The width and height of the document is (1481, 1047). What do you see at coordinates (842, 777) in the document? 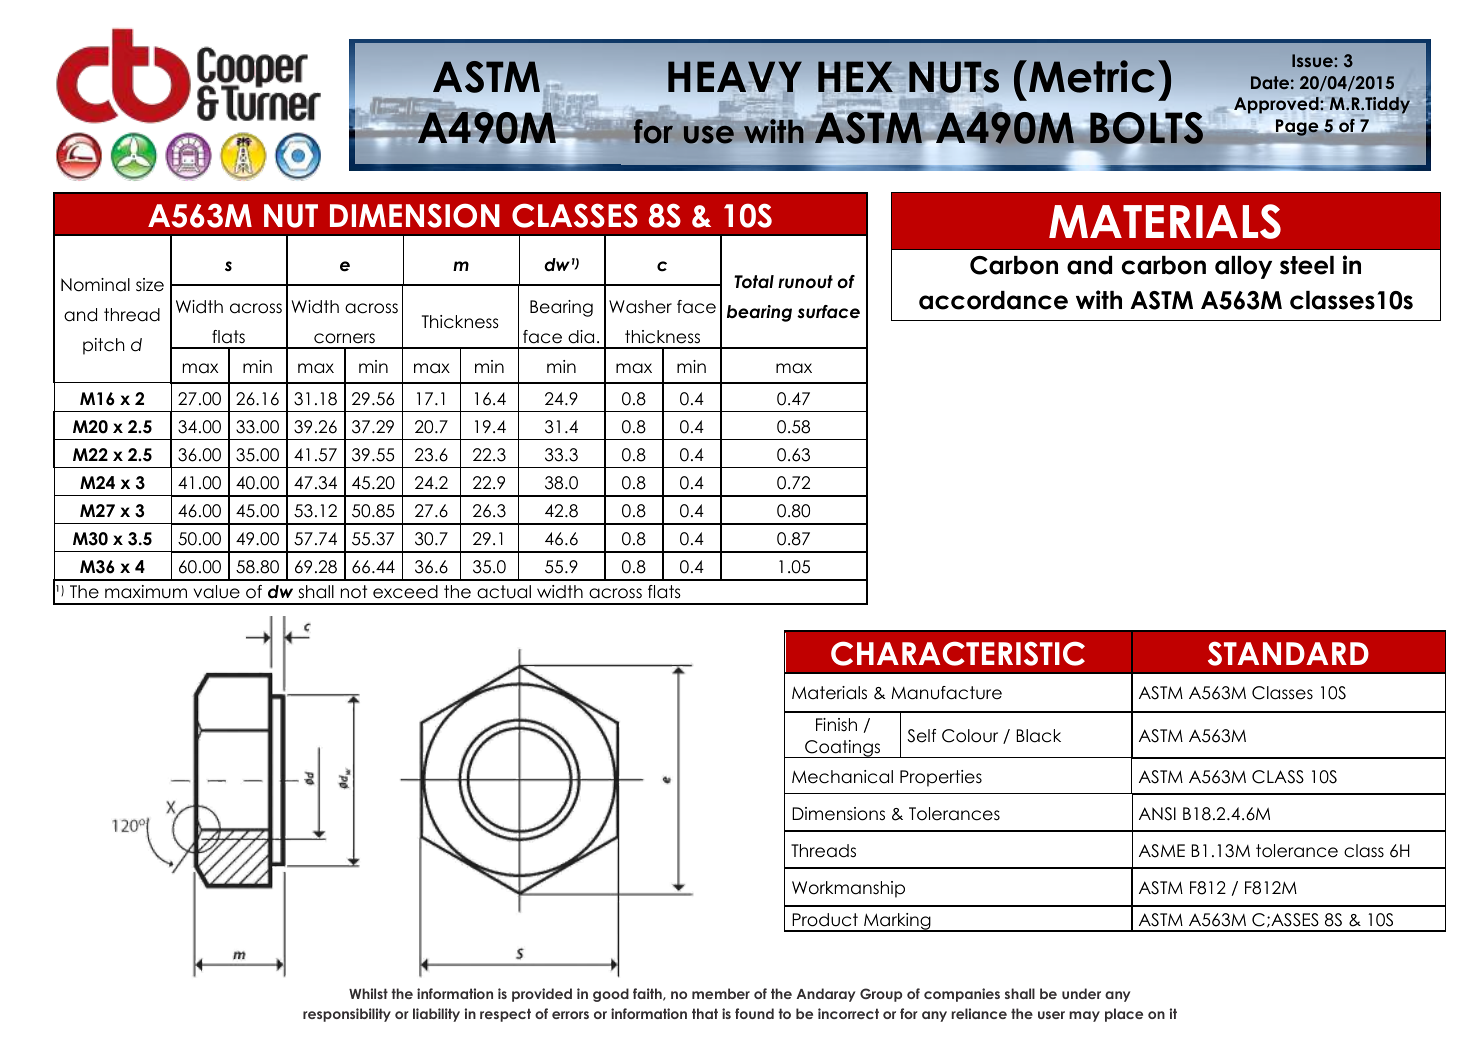
I see `Mechanical` at bounding box center [842, 777].
